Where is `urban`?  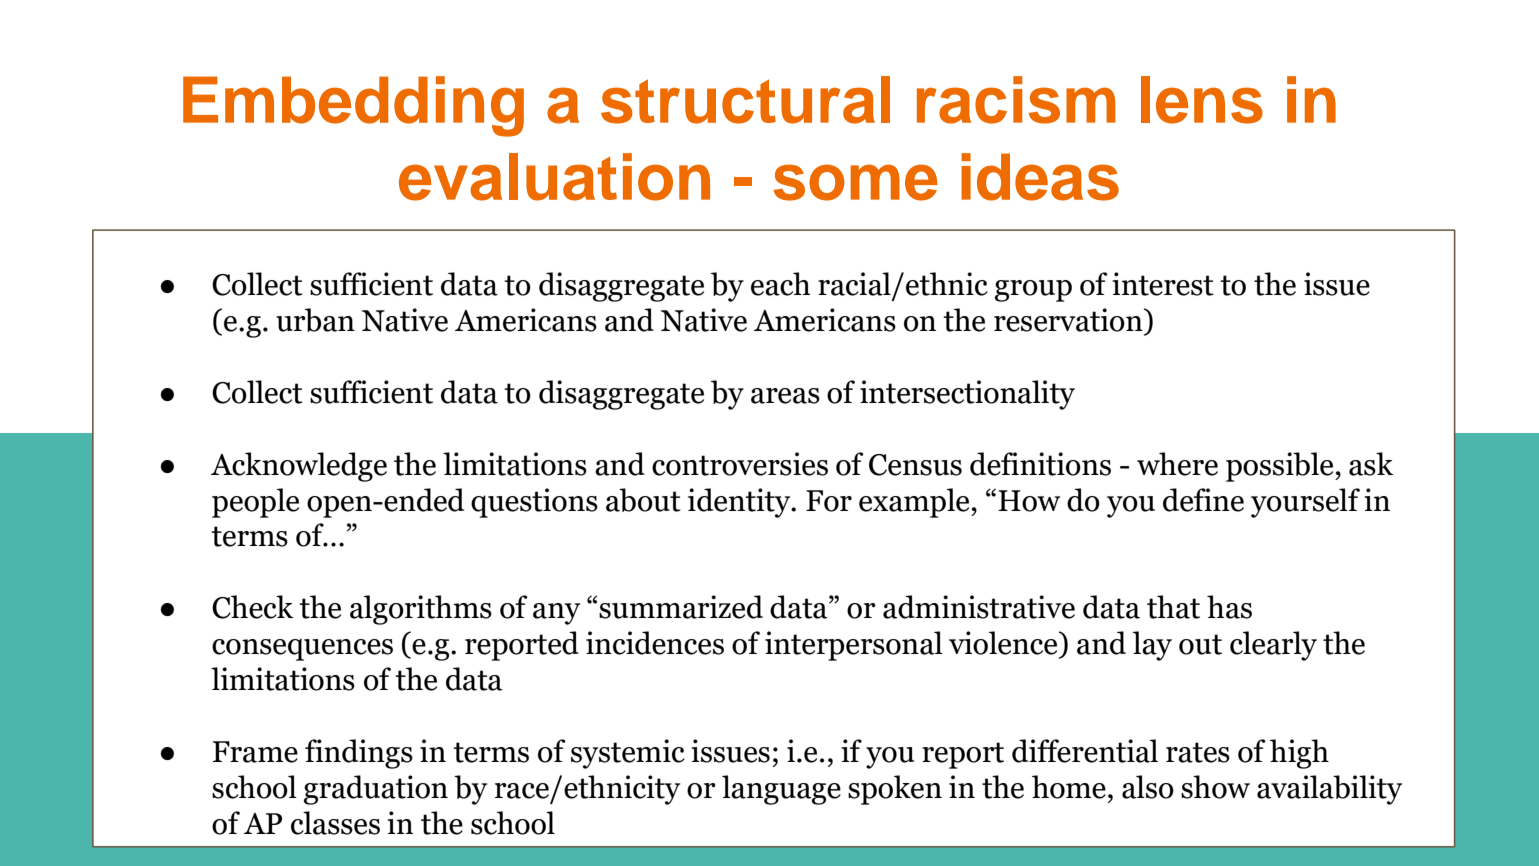
urban is located at coordinates (315, 320).
